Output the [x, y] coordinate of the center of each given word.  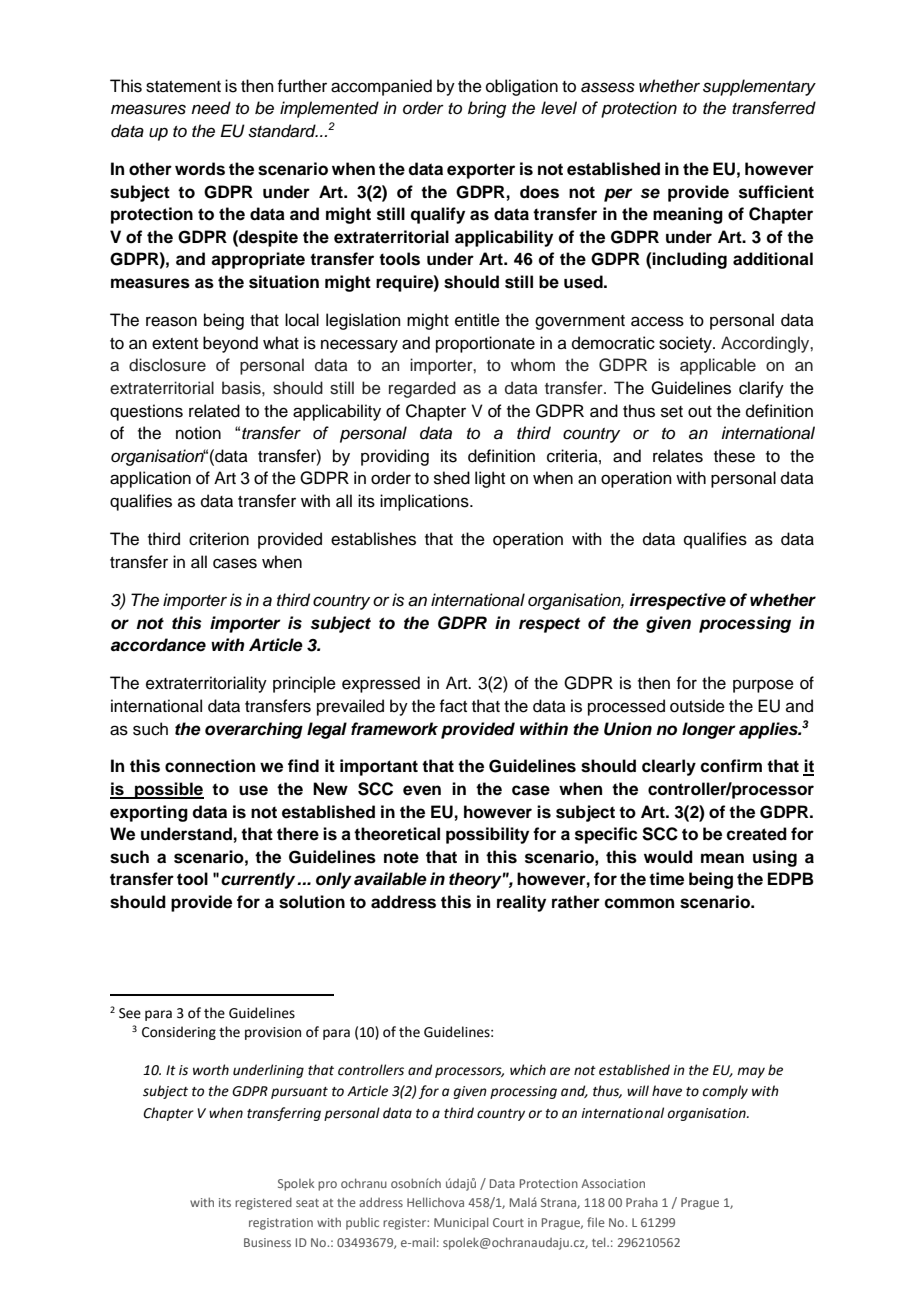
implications [425, 502]
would [668, 857]
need [211, 108]
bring [487, 109]
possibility [487, 835]
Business [267, 1242]
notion [198, 433]
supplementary [759, 87]
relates [678, 456]
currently [259, 880]
